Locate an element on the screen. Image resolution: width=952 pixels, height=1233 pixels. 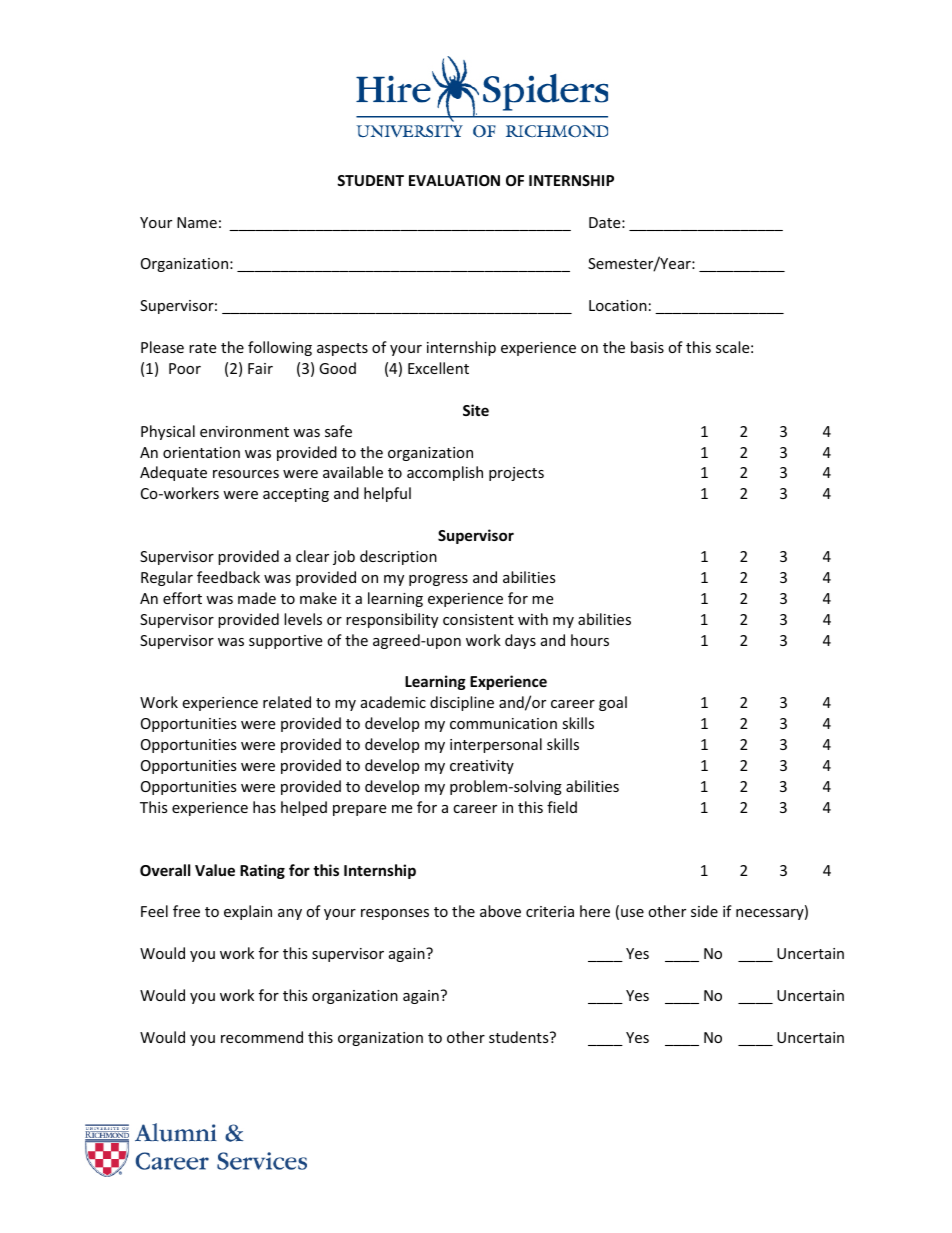
EVALUATION is located at coordinates (454, 180).
